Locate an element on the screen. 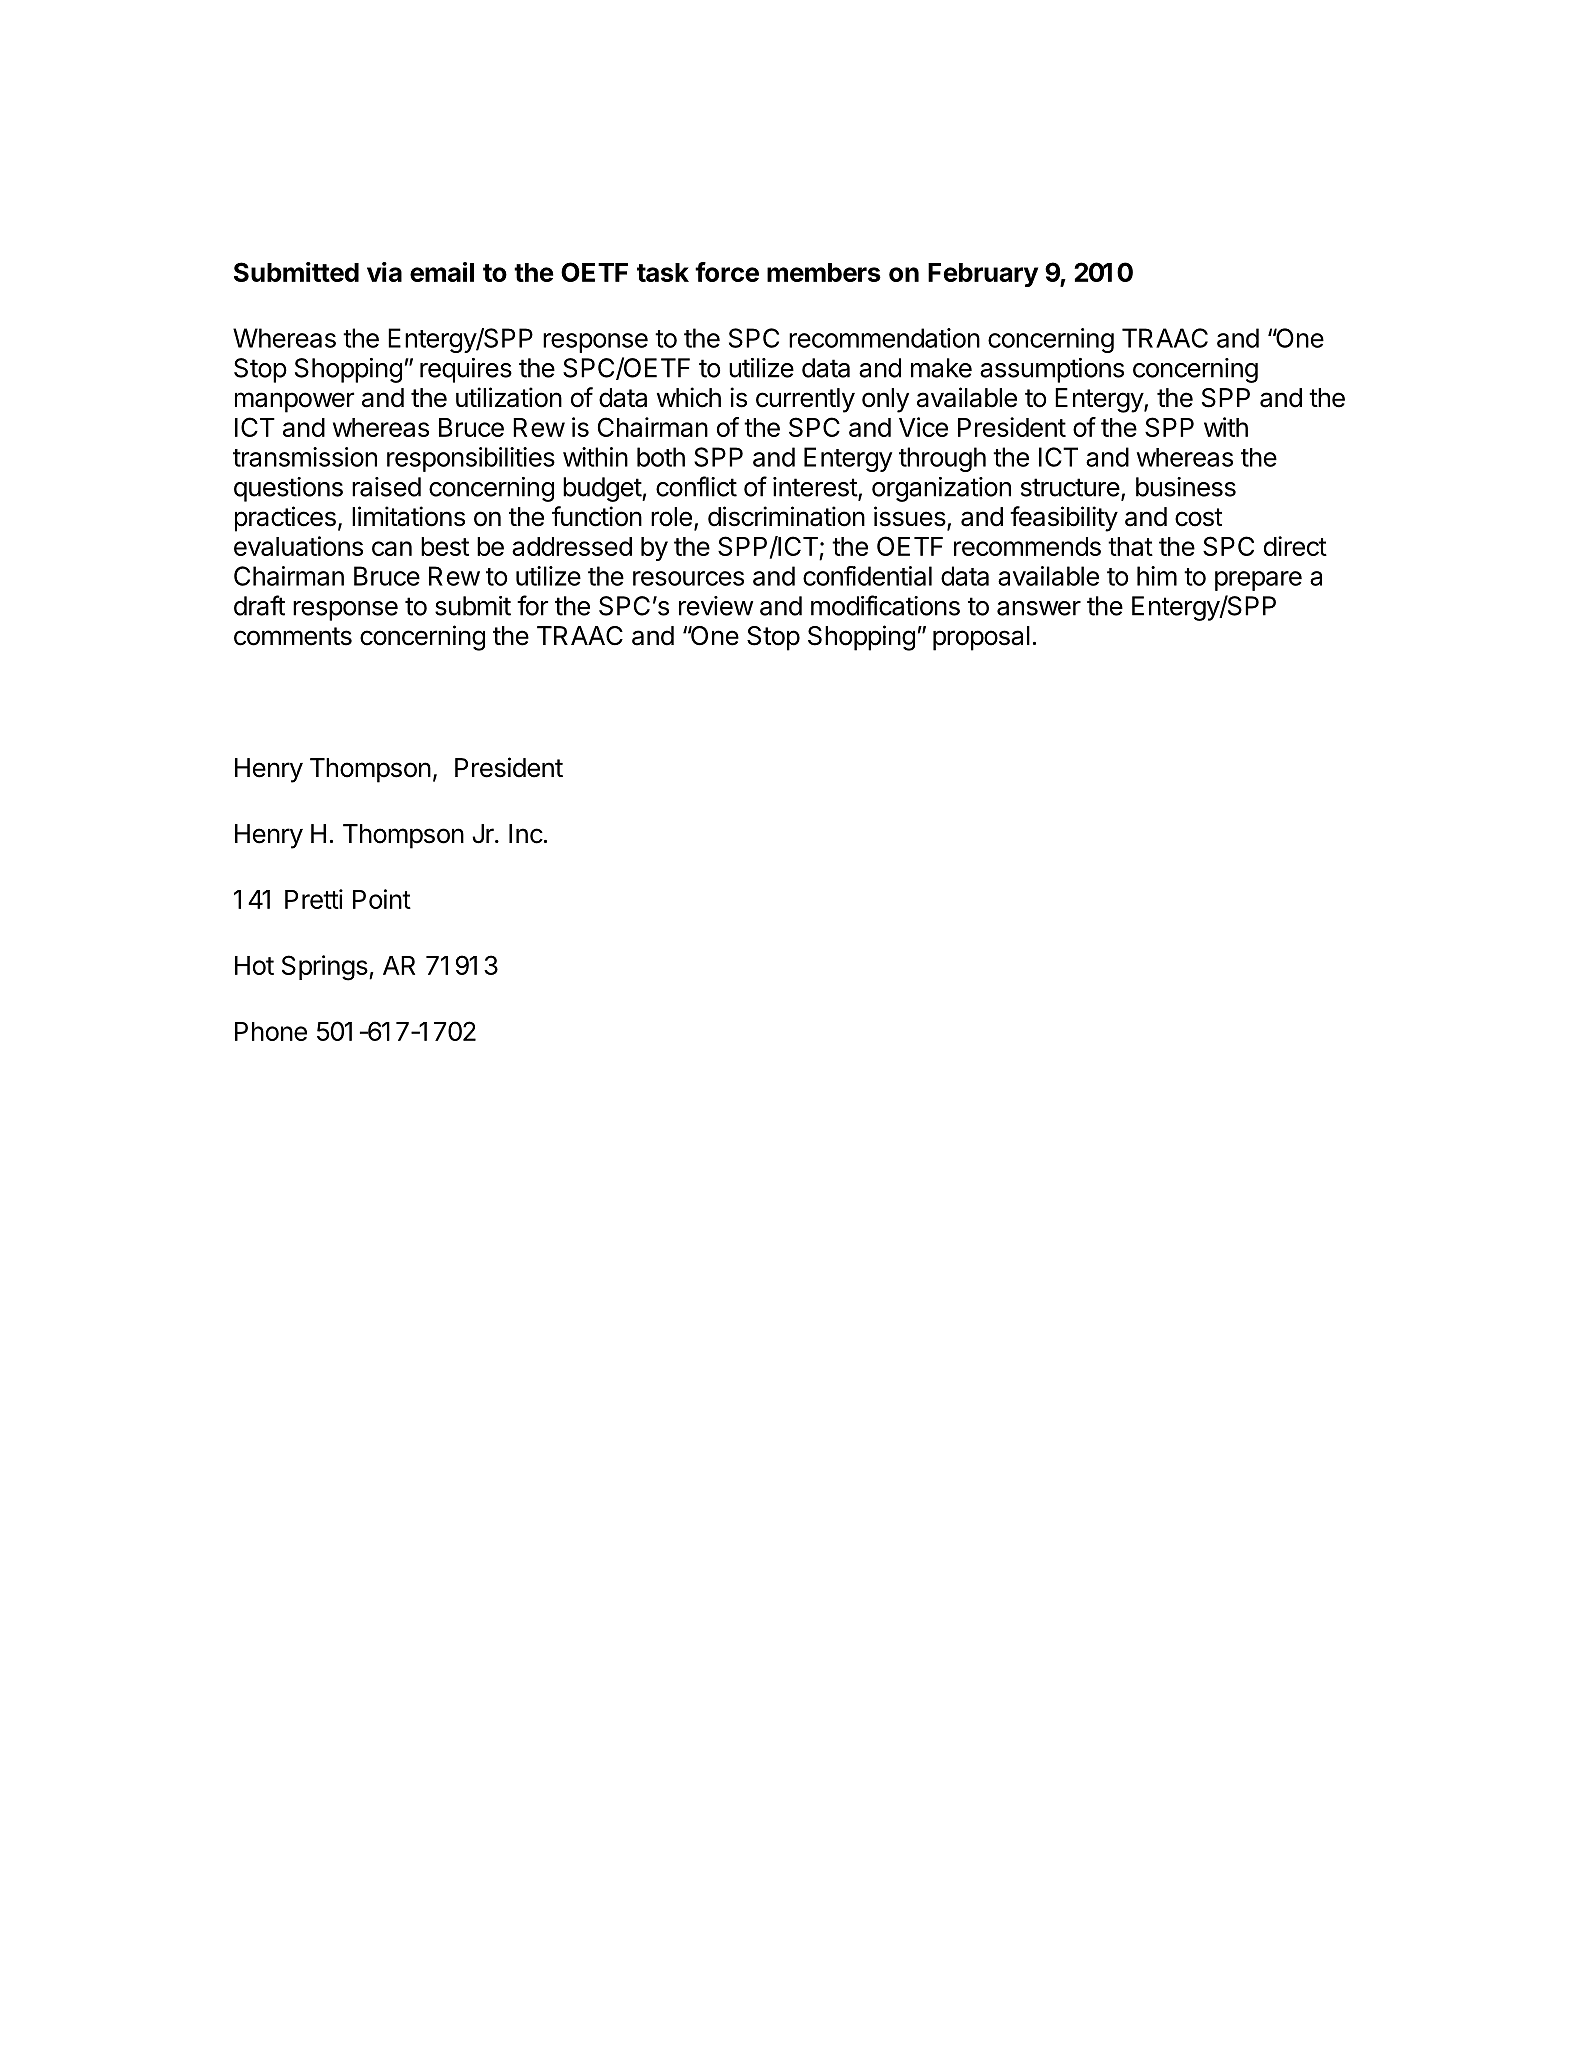  cost is located at coordinates (1198, 517).
